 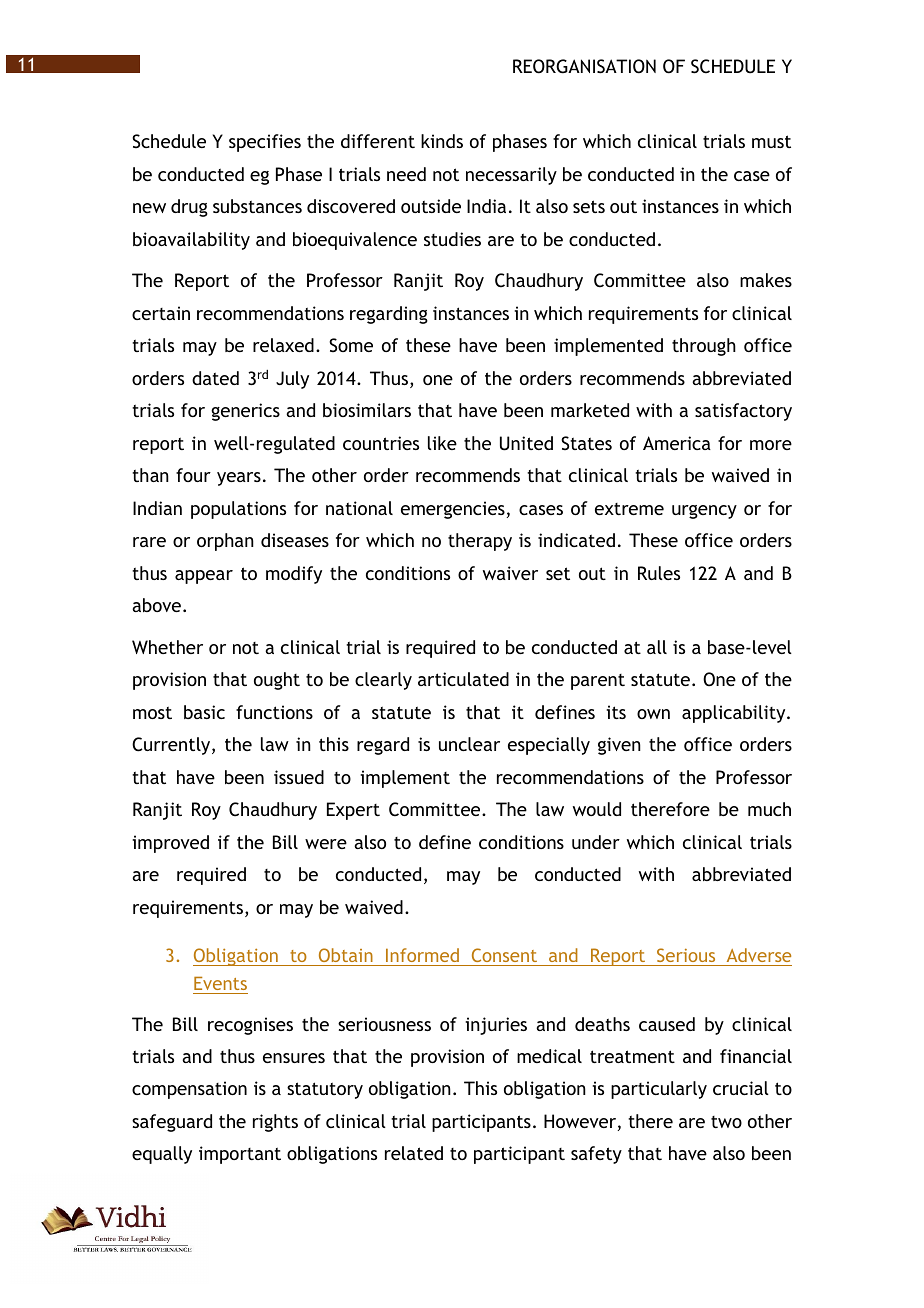 I want to click on two, so click(x=726, y=1122).
